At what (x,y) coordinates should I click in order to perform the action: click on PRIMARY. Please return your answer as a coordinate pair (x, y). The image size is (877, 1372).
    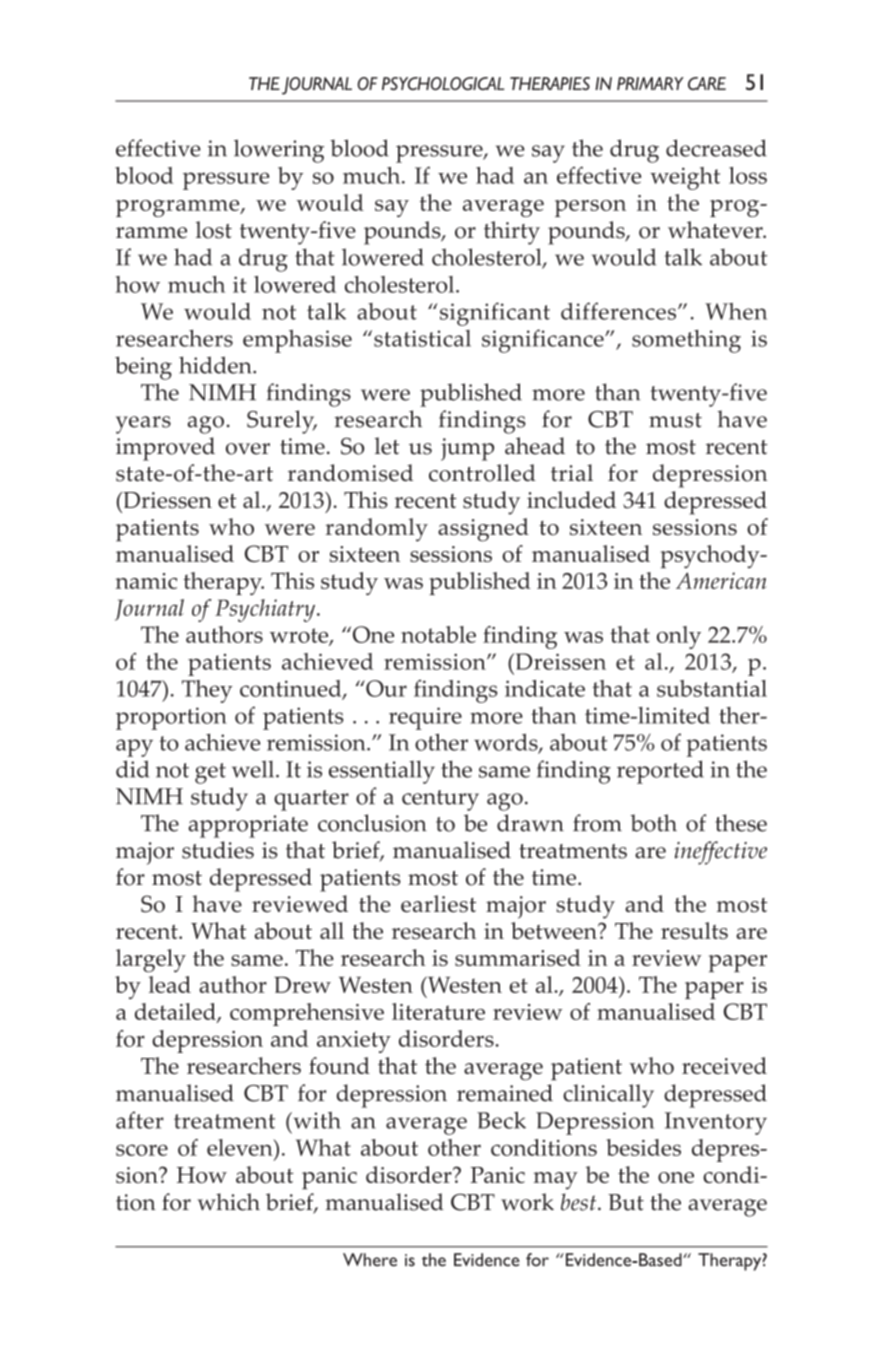
    Looking at the image, I should click on (650, 83).
